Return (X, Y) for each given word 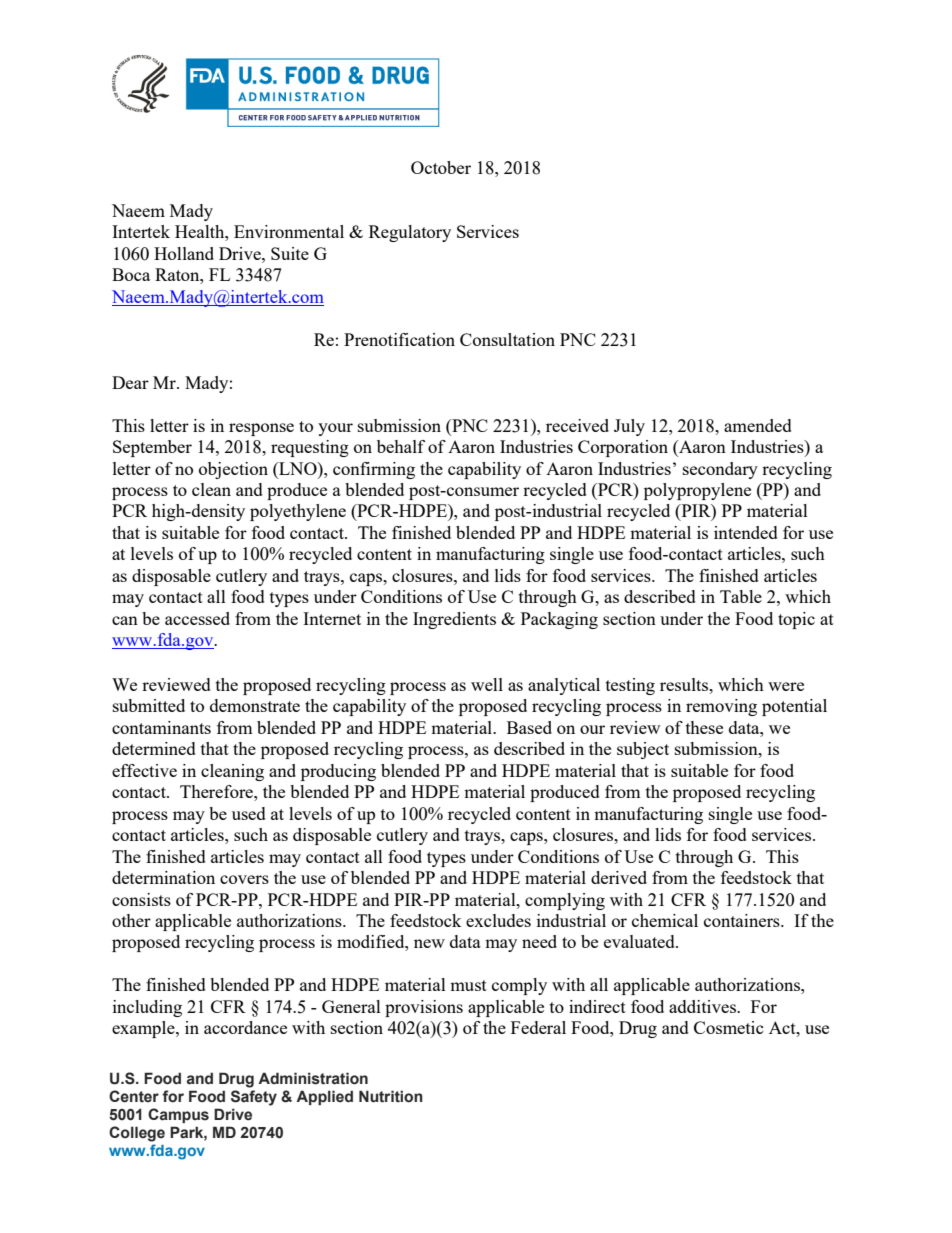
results (685, 684)
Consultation (507, 339)
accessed (197, 618)
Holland (184, 253)
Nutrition (391, 1096)
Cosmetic (729, 1027)
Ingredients (454, 620)
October (441, 167)
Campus (178, 1115)
